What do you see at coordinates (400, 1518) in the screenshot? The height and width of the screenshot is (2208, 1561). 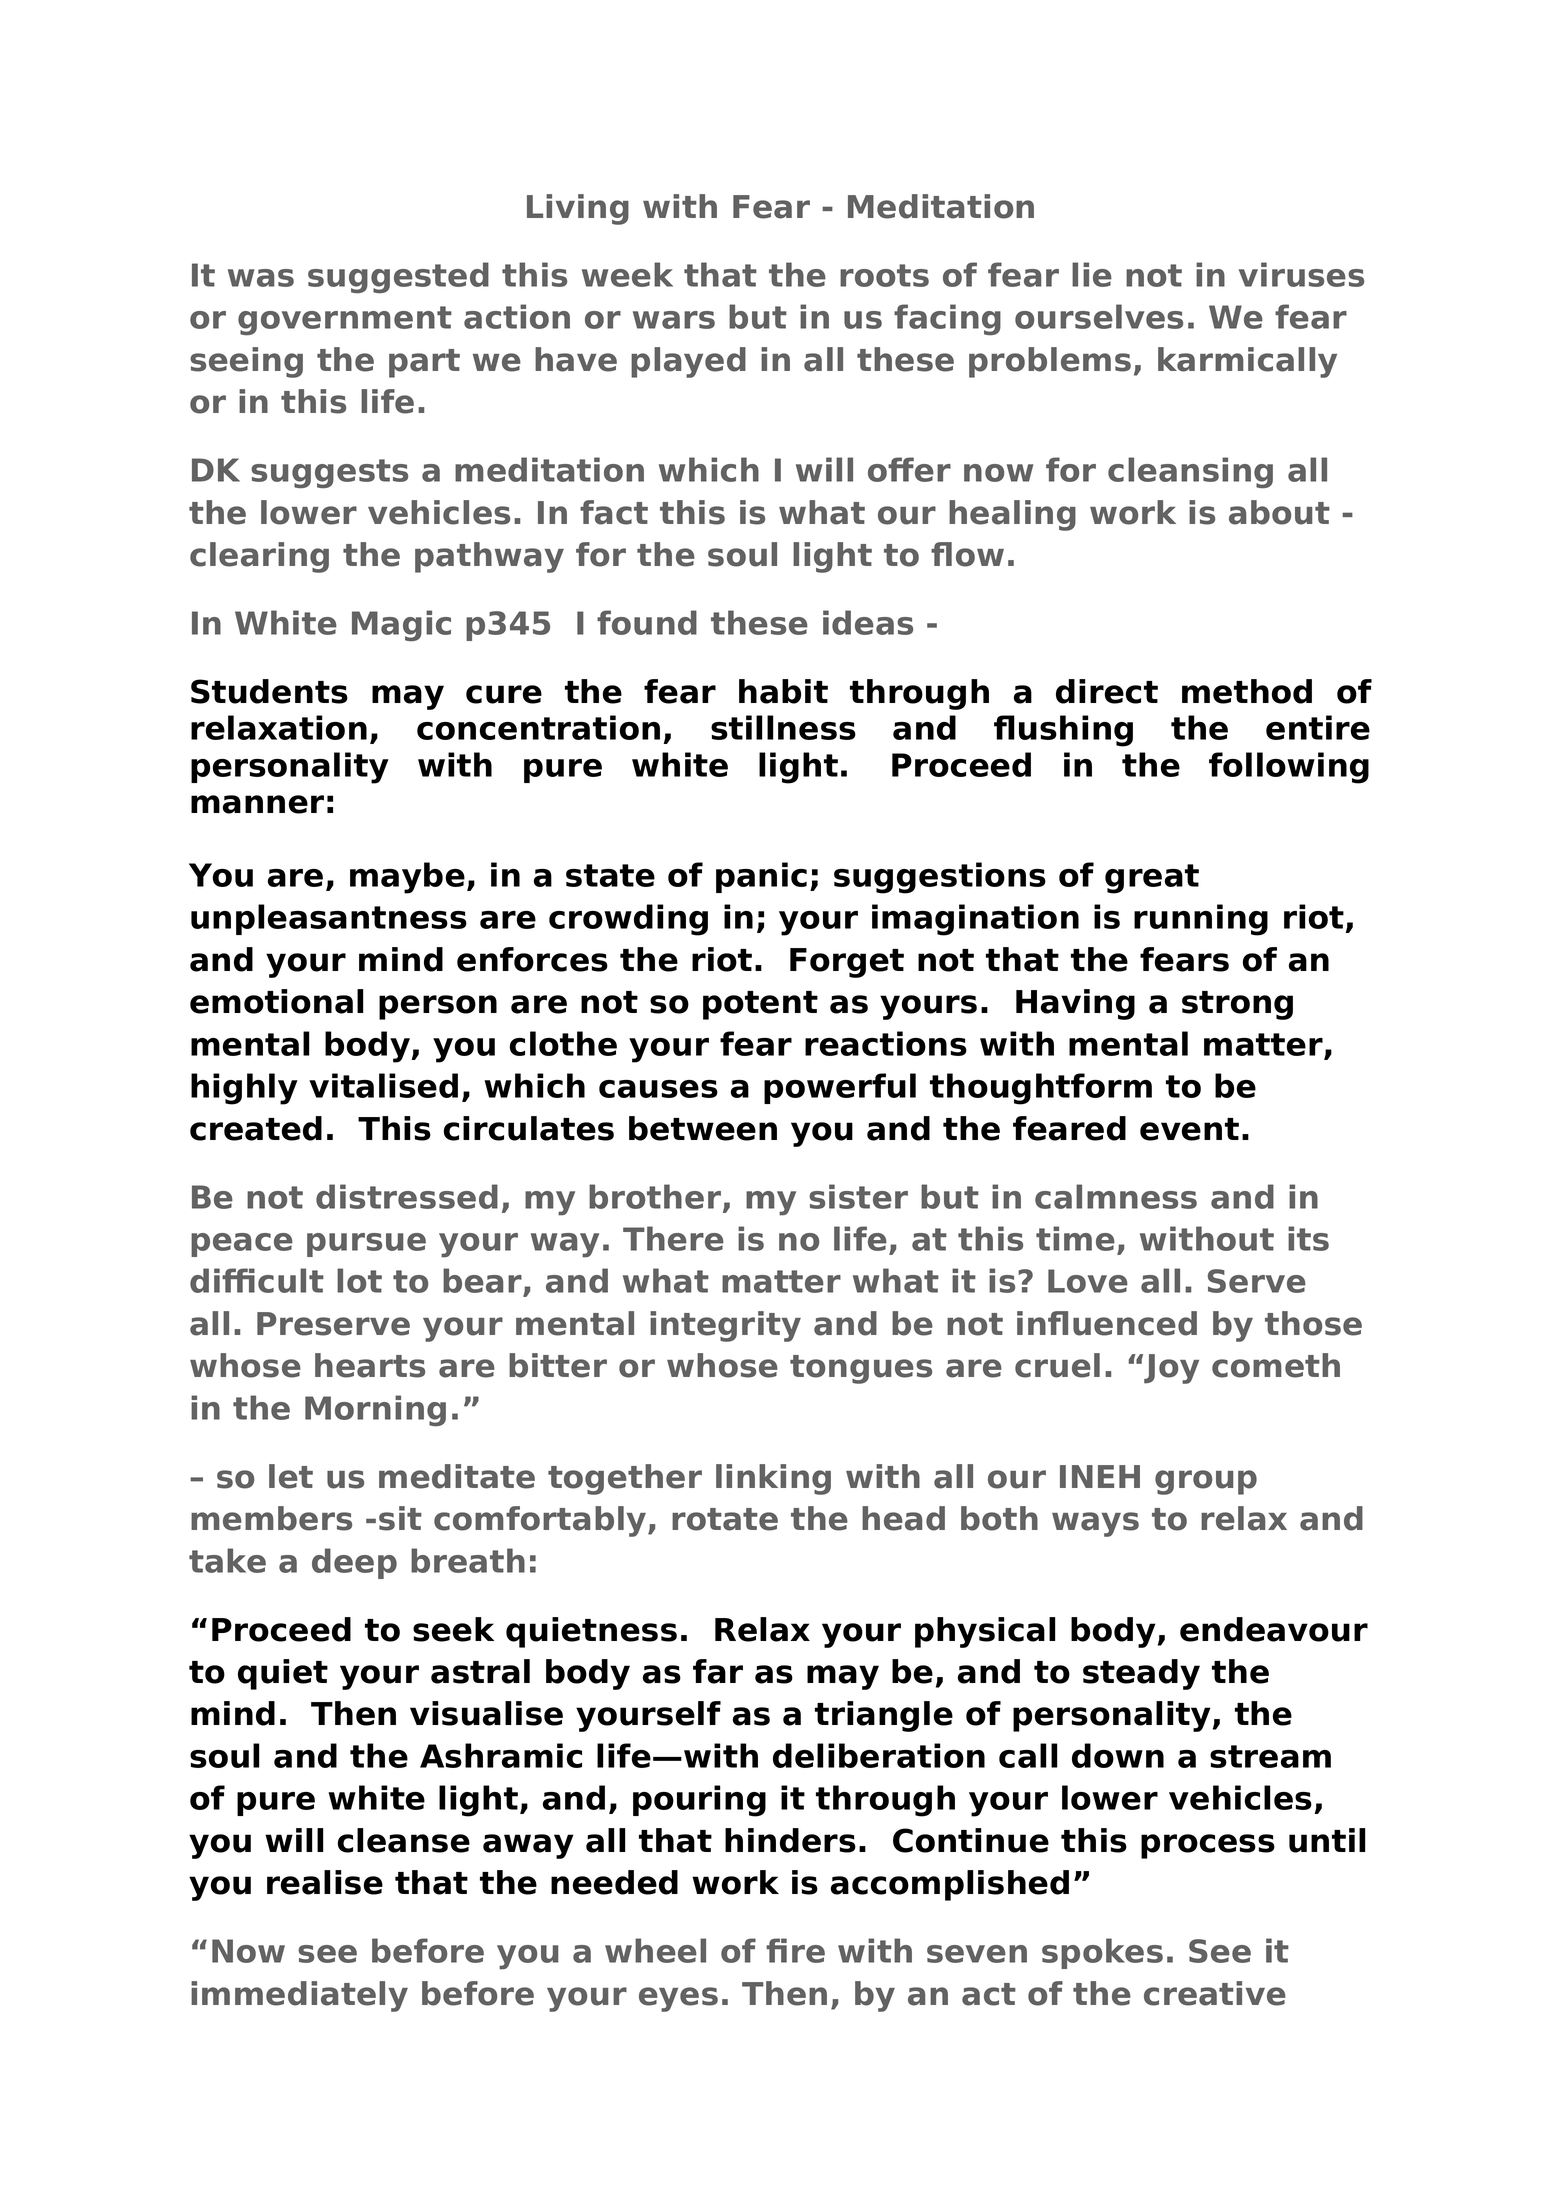 I see `sit` at bounding box center [400, 1518].
